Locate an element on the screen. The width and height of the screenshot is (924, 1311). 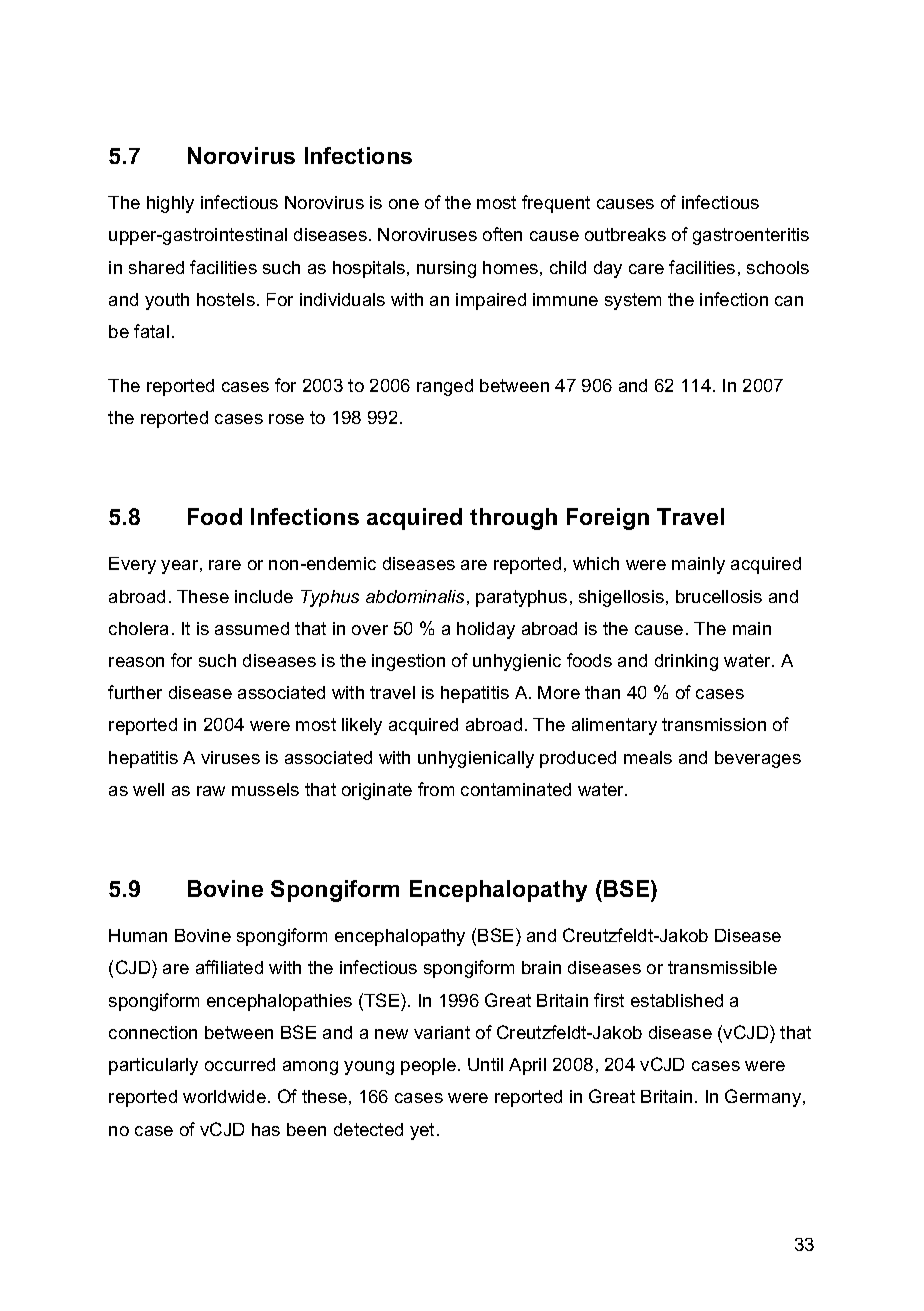
assumed is located at coordinates (252, 628).
